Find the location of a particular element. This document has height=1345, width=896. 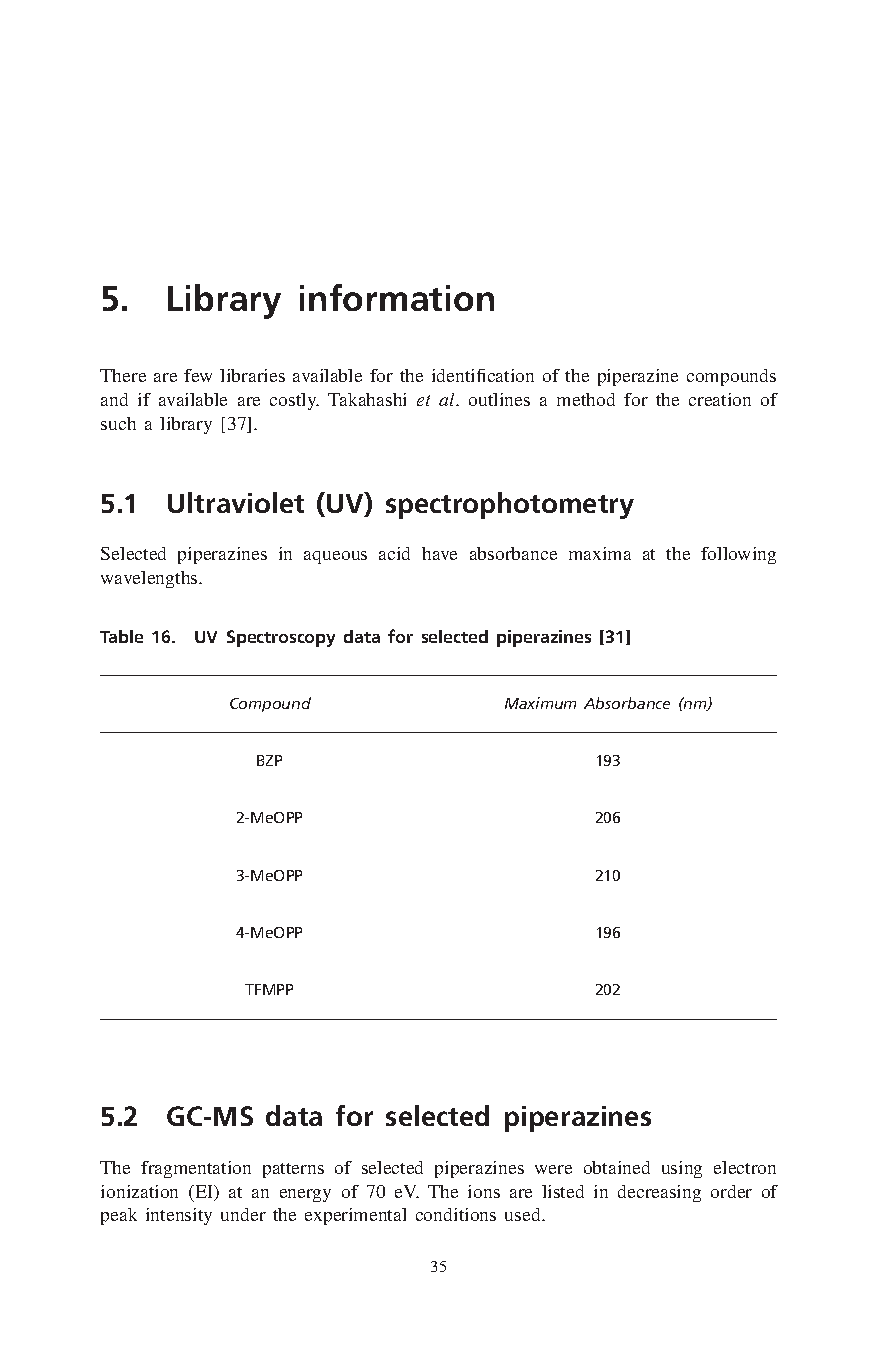

information is located at coordinates (397, 297).
